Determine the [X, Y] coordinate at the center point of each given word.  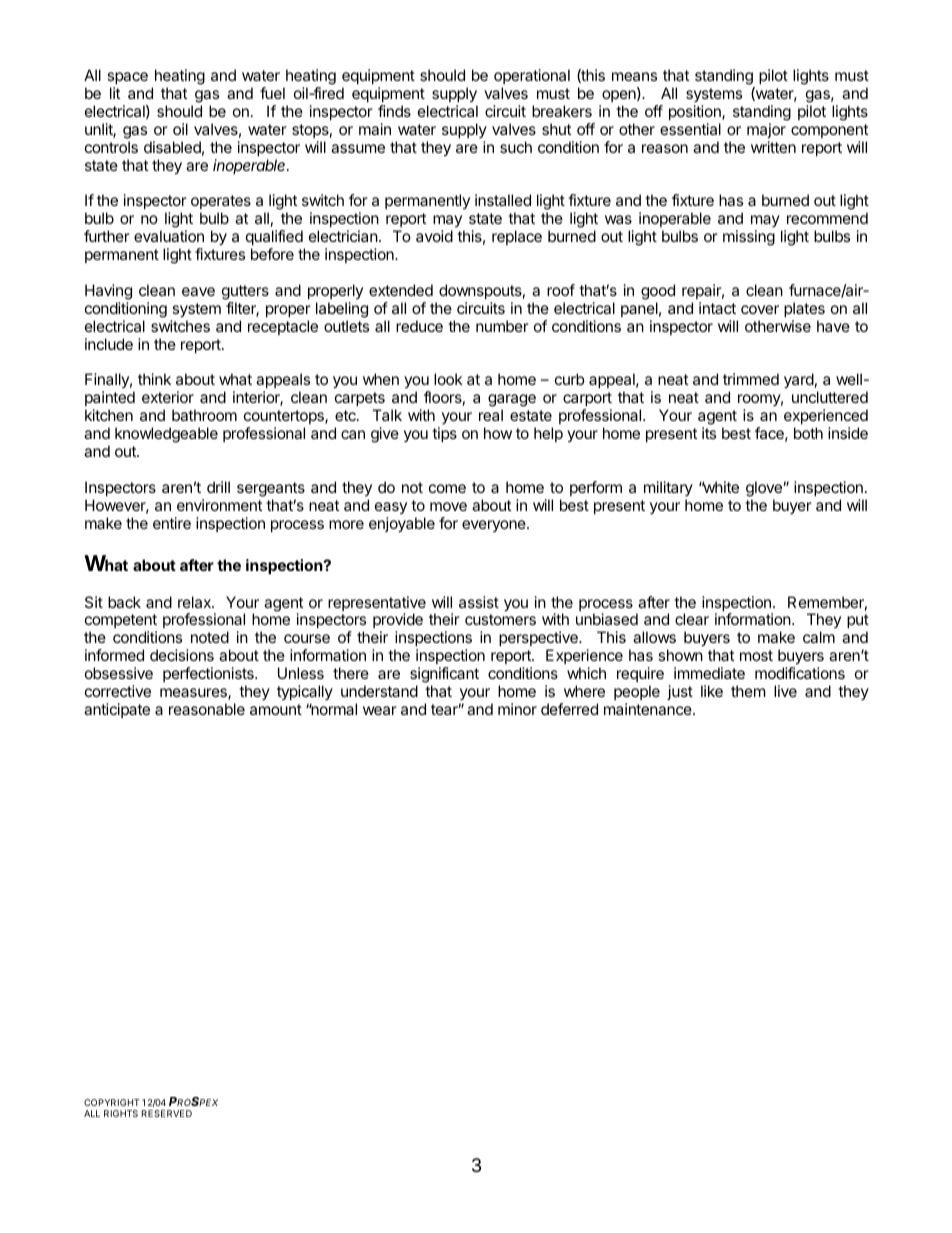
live [785, 691]
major [766, 130]
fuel [272, 93]
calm [819, 637]
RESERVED [167, 1113]
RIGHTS [121, 1113]
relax [195, 602]
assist [479, 602]
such [516, 147]
